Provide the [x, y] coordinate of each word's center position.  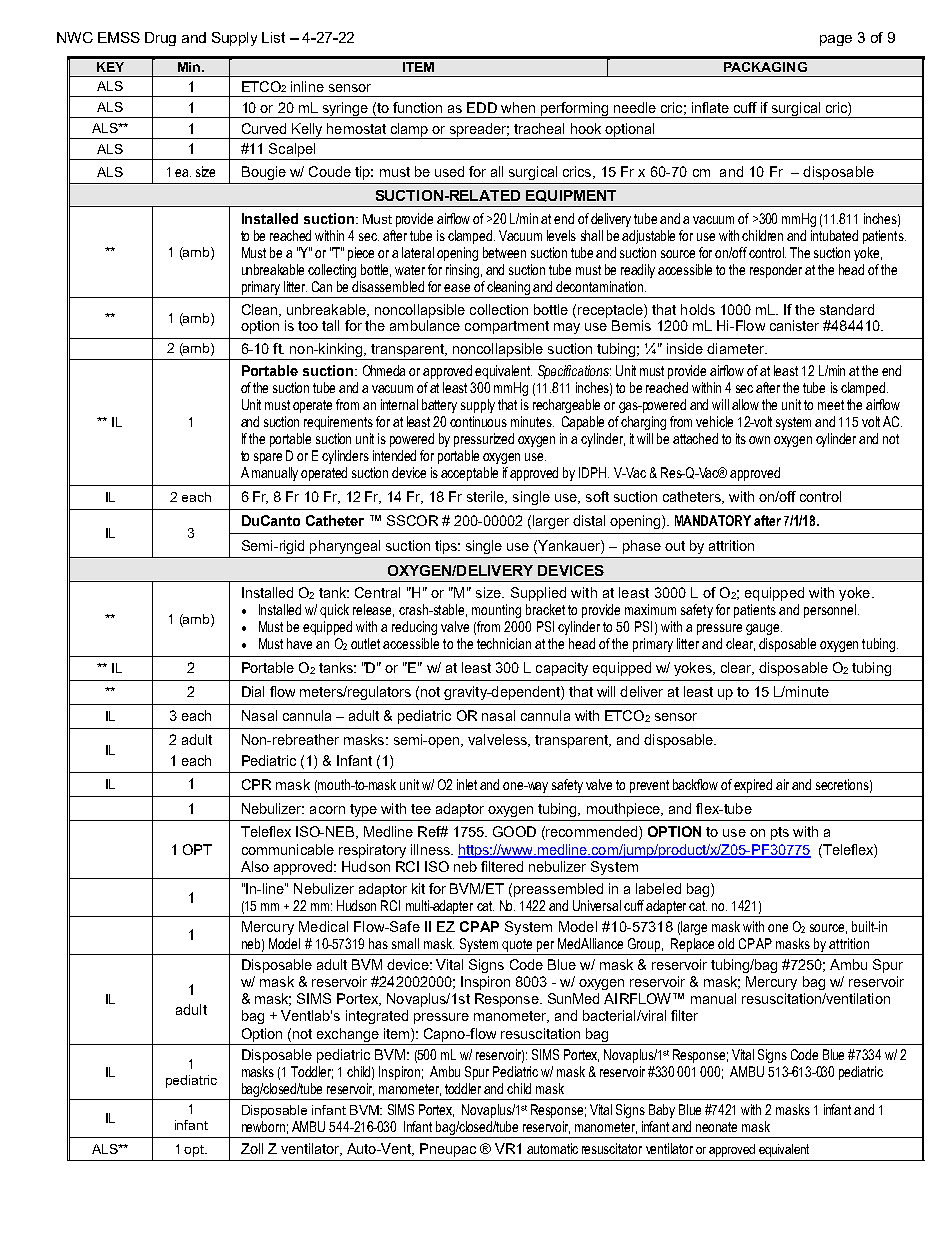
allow [745, 404]
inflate [710, 107]
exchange [347, 1036]
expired [753, 786]
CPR [256, 784]
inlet [467, 784]
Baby [662, 1111]
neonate [716, 1127]
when [518, 107]
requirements [338, 423]
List [273, 37]
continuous [478, 421]
